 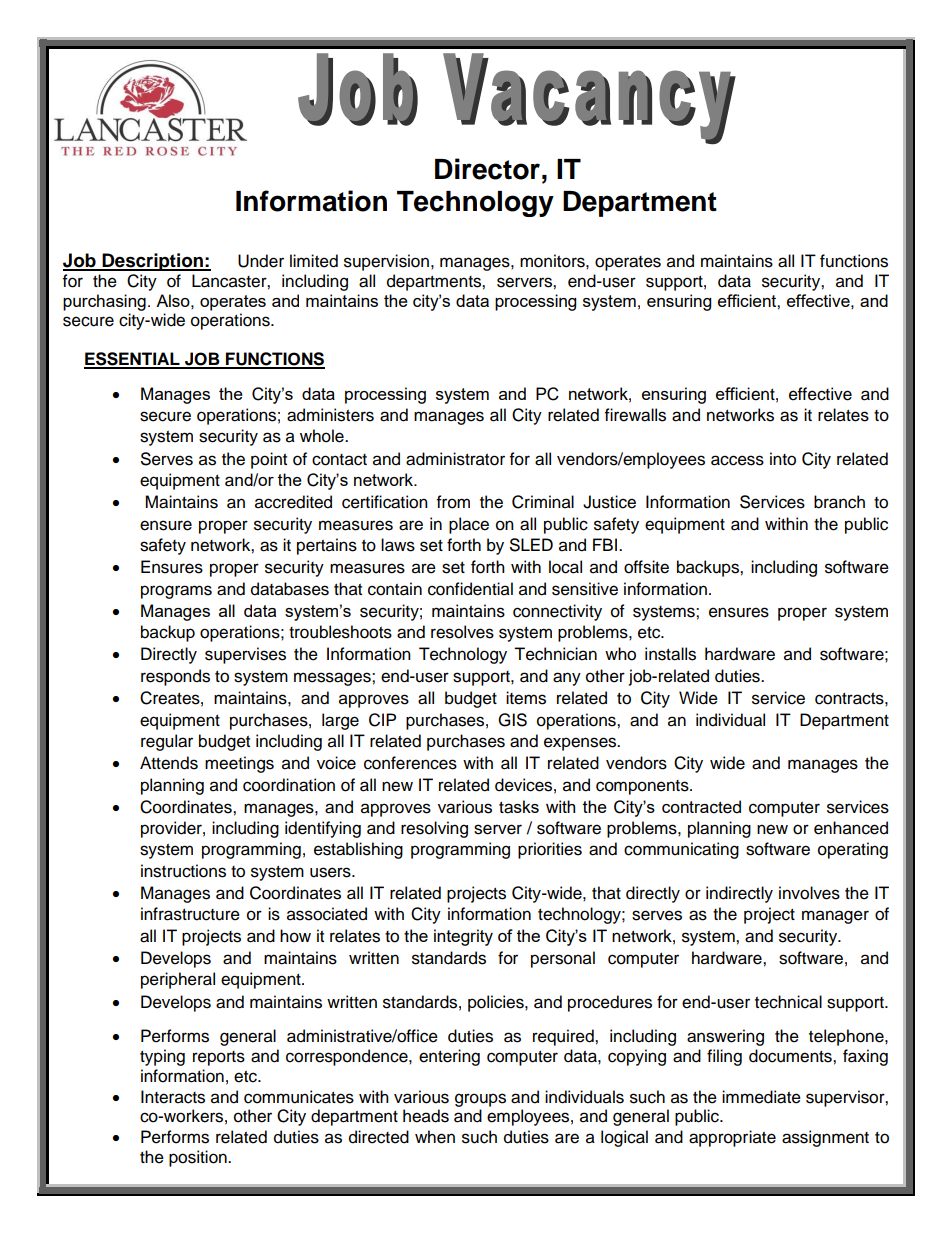 I want to click on responds, so click(x=175, y=677).
